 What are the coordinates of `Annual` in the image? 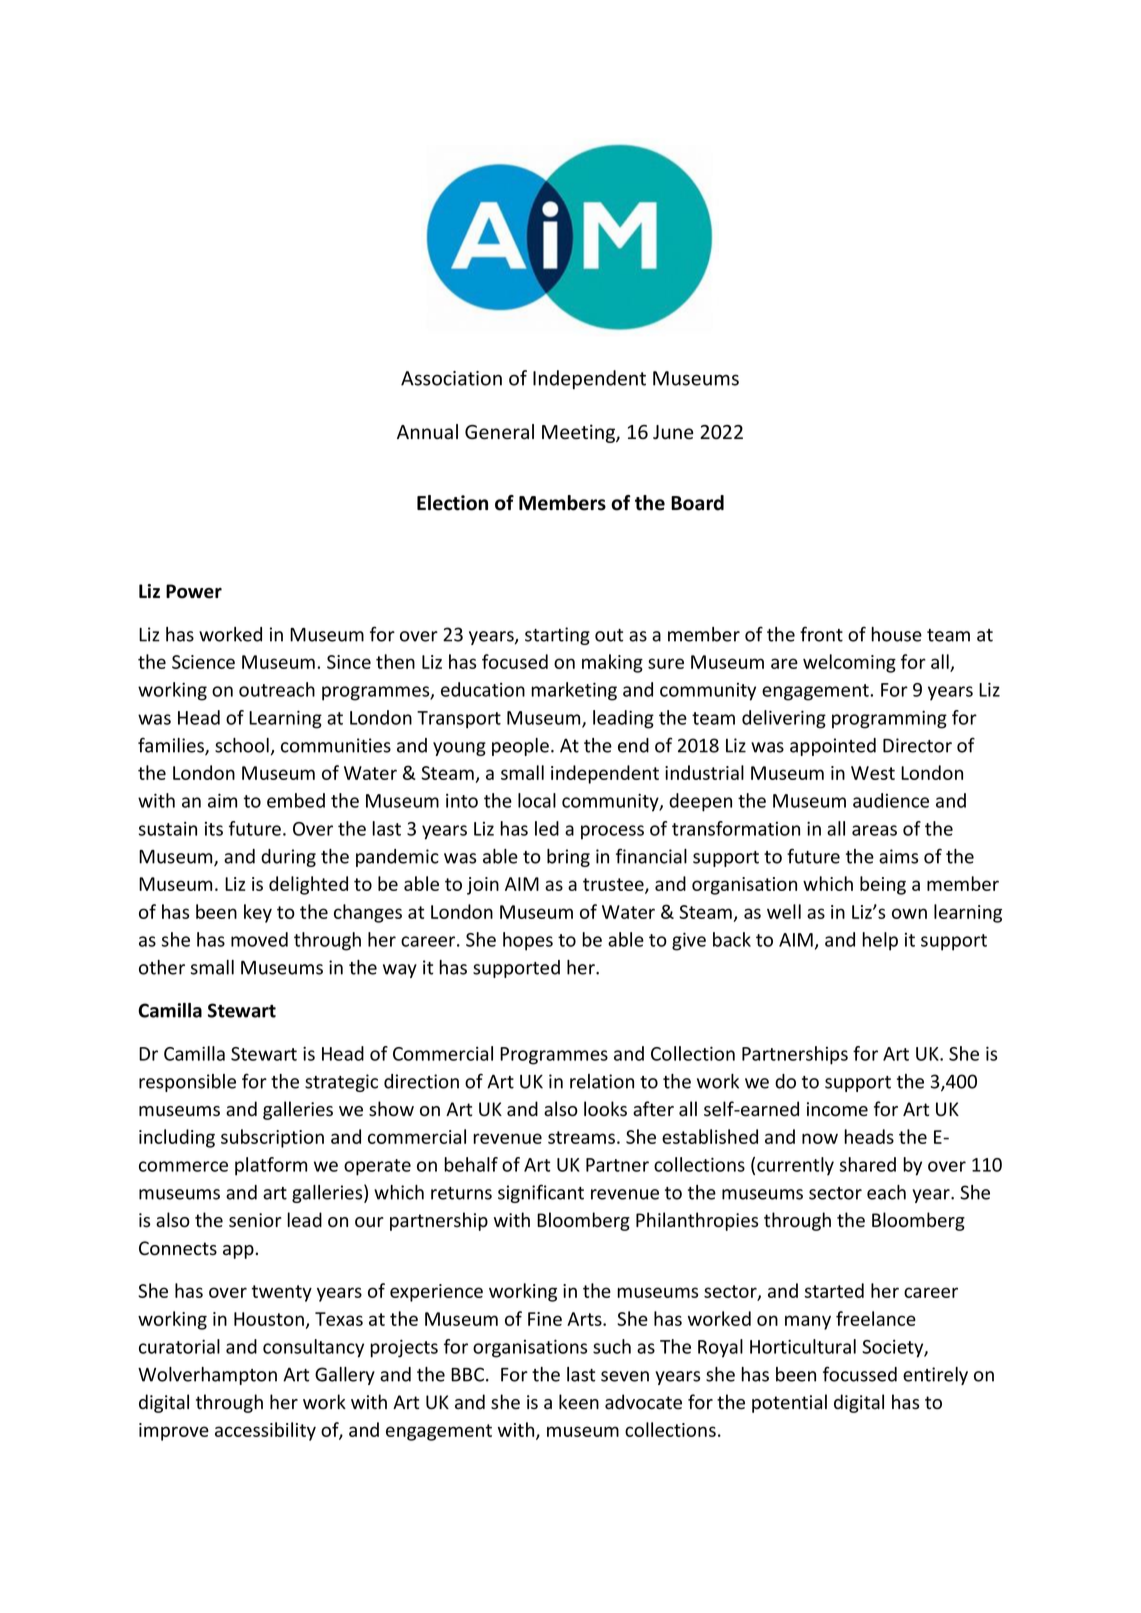 It's located at (427, 432).
